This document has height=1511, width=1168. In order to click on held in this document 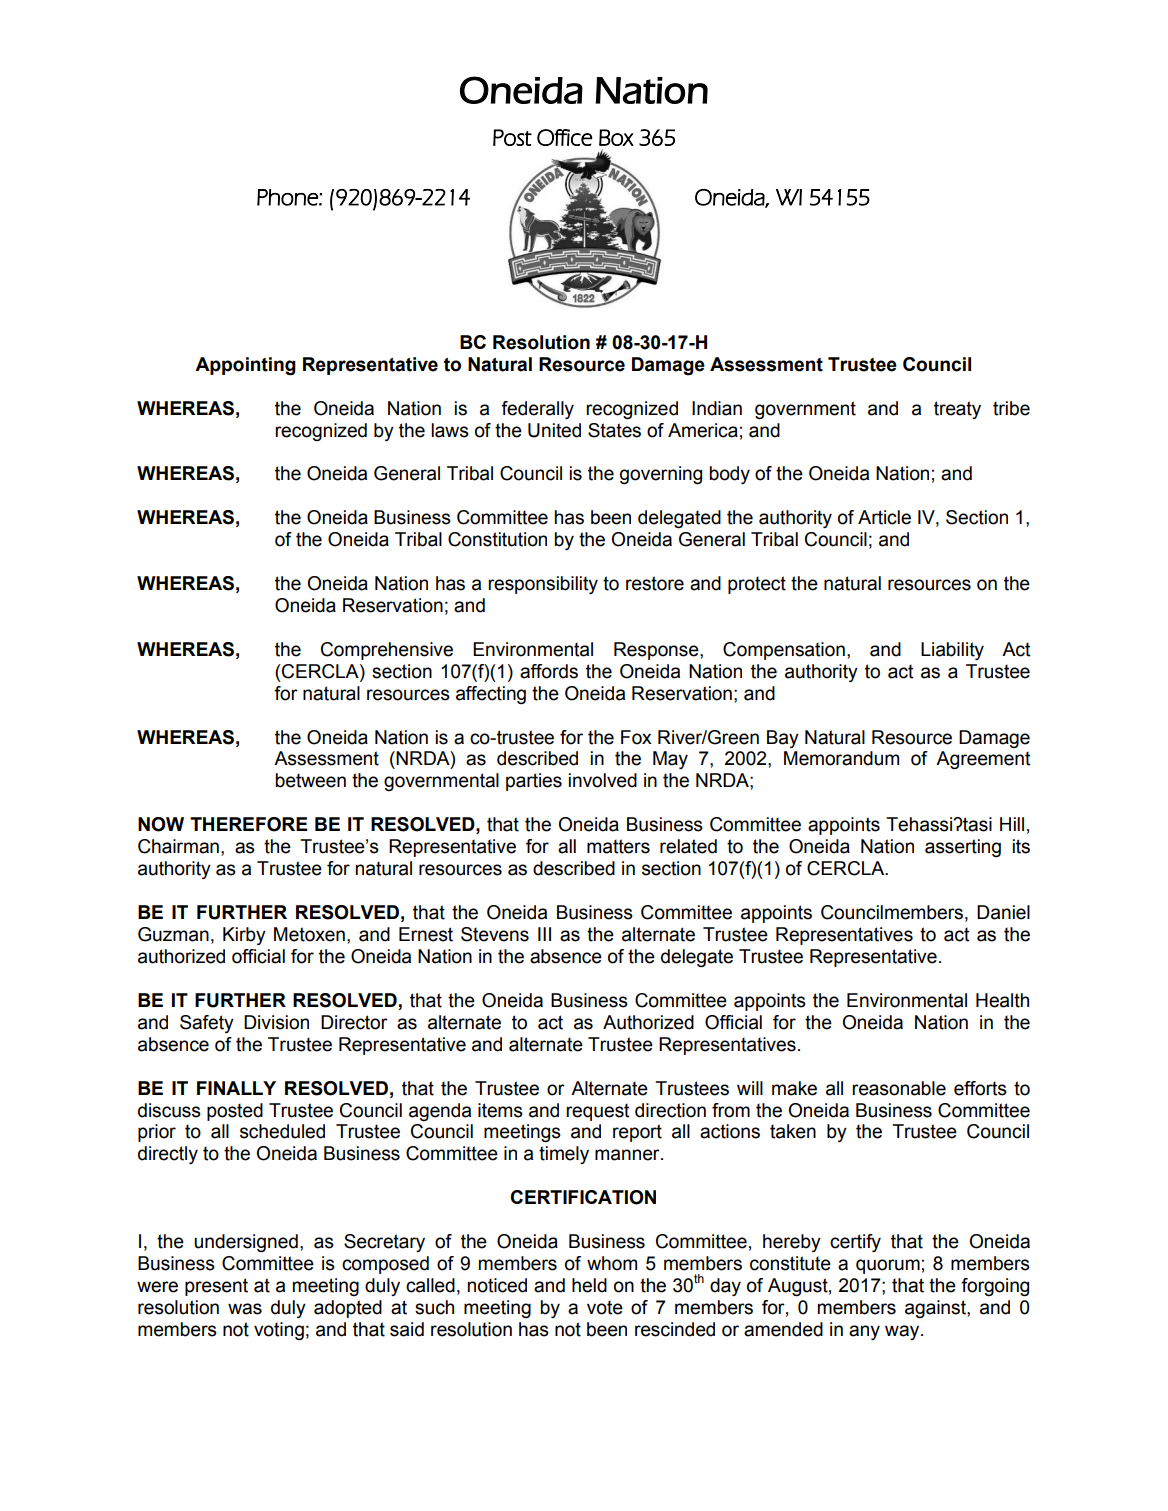, I will do `click(589, 1285)`.
